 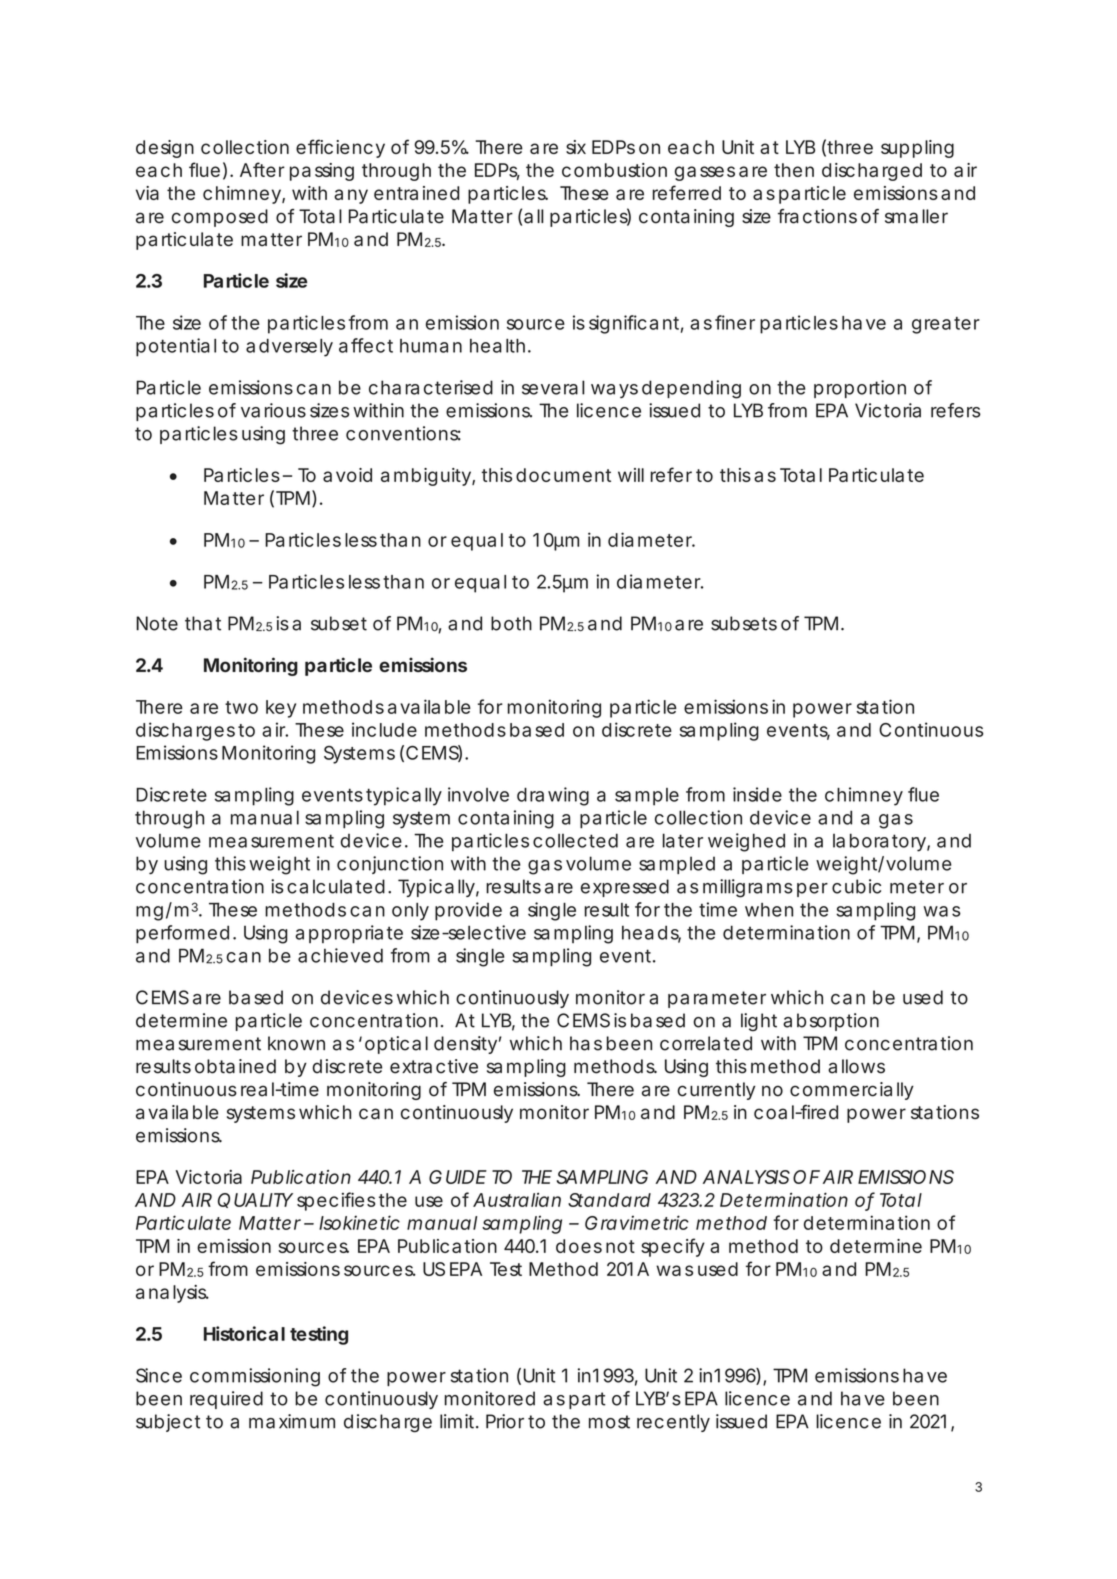 I want to click on After, so click(x=262, y=169).
